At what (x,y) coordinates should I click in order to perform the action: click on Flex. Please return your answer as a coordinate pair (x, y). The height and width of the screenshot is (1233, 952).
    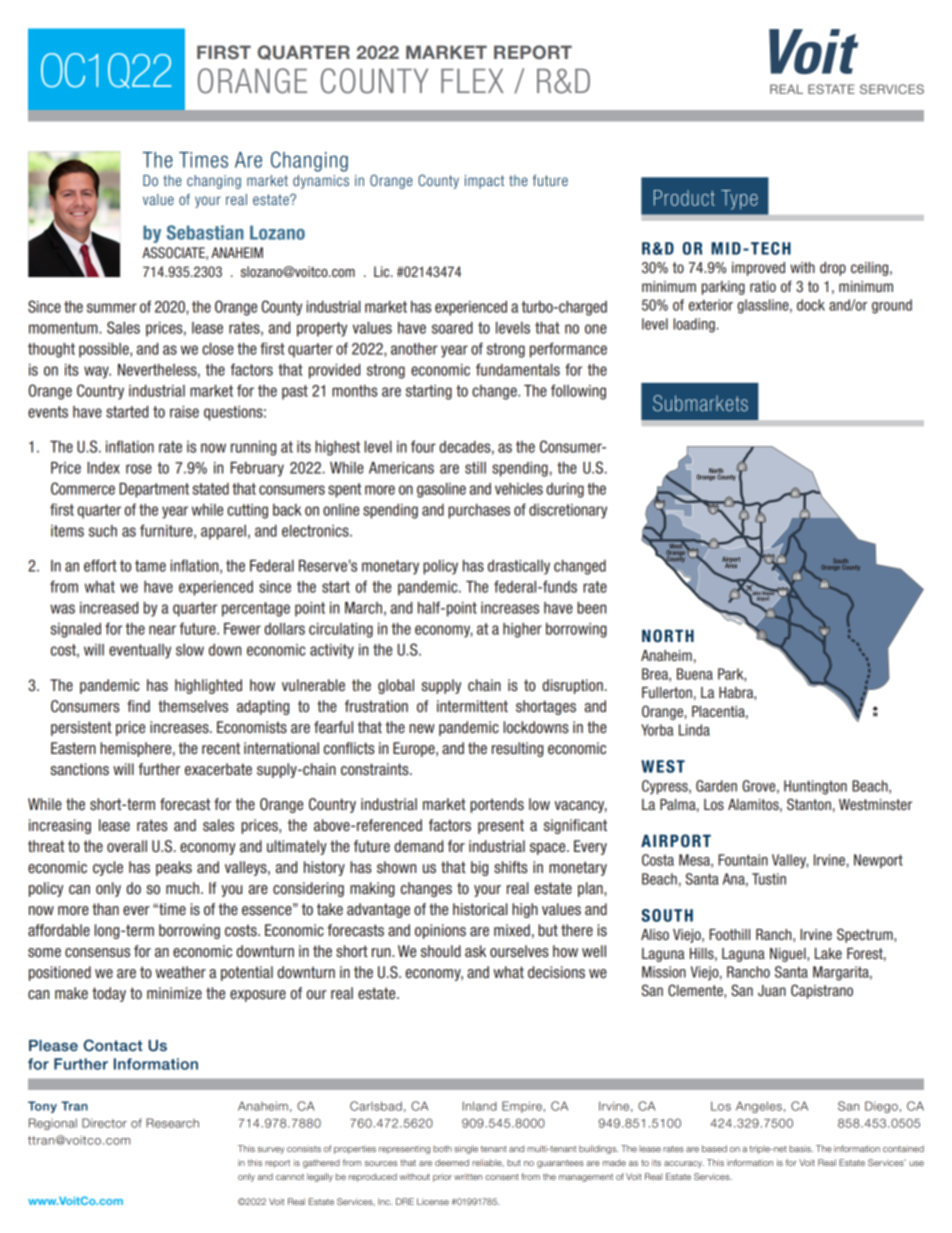
    Looking at the image, I should click on (472, 81).
